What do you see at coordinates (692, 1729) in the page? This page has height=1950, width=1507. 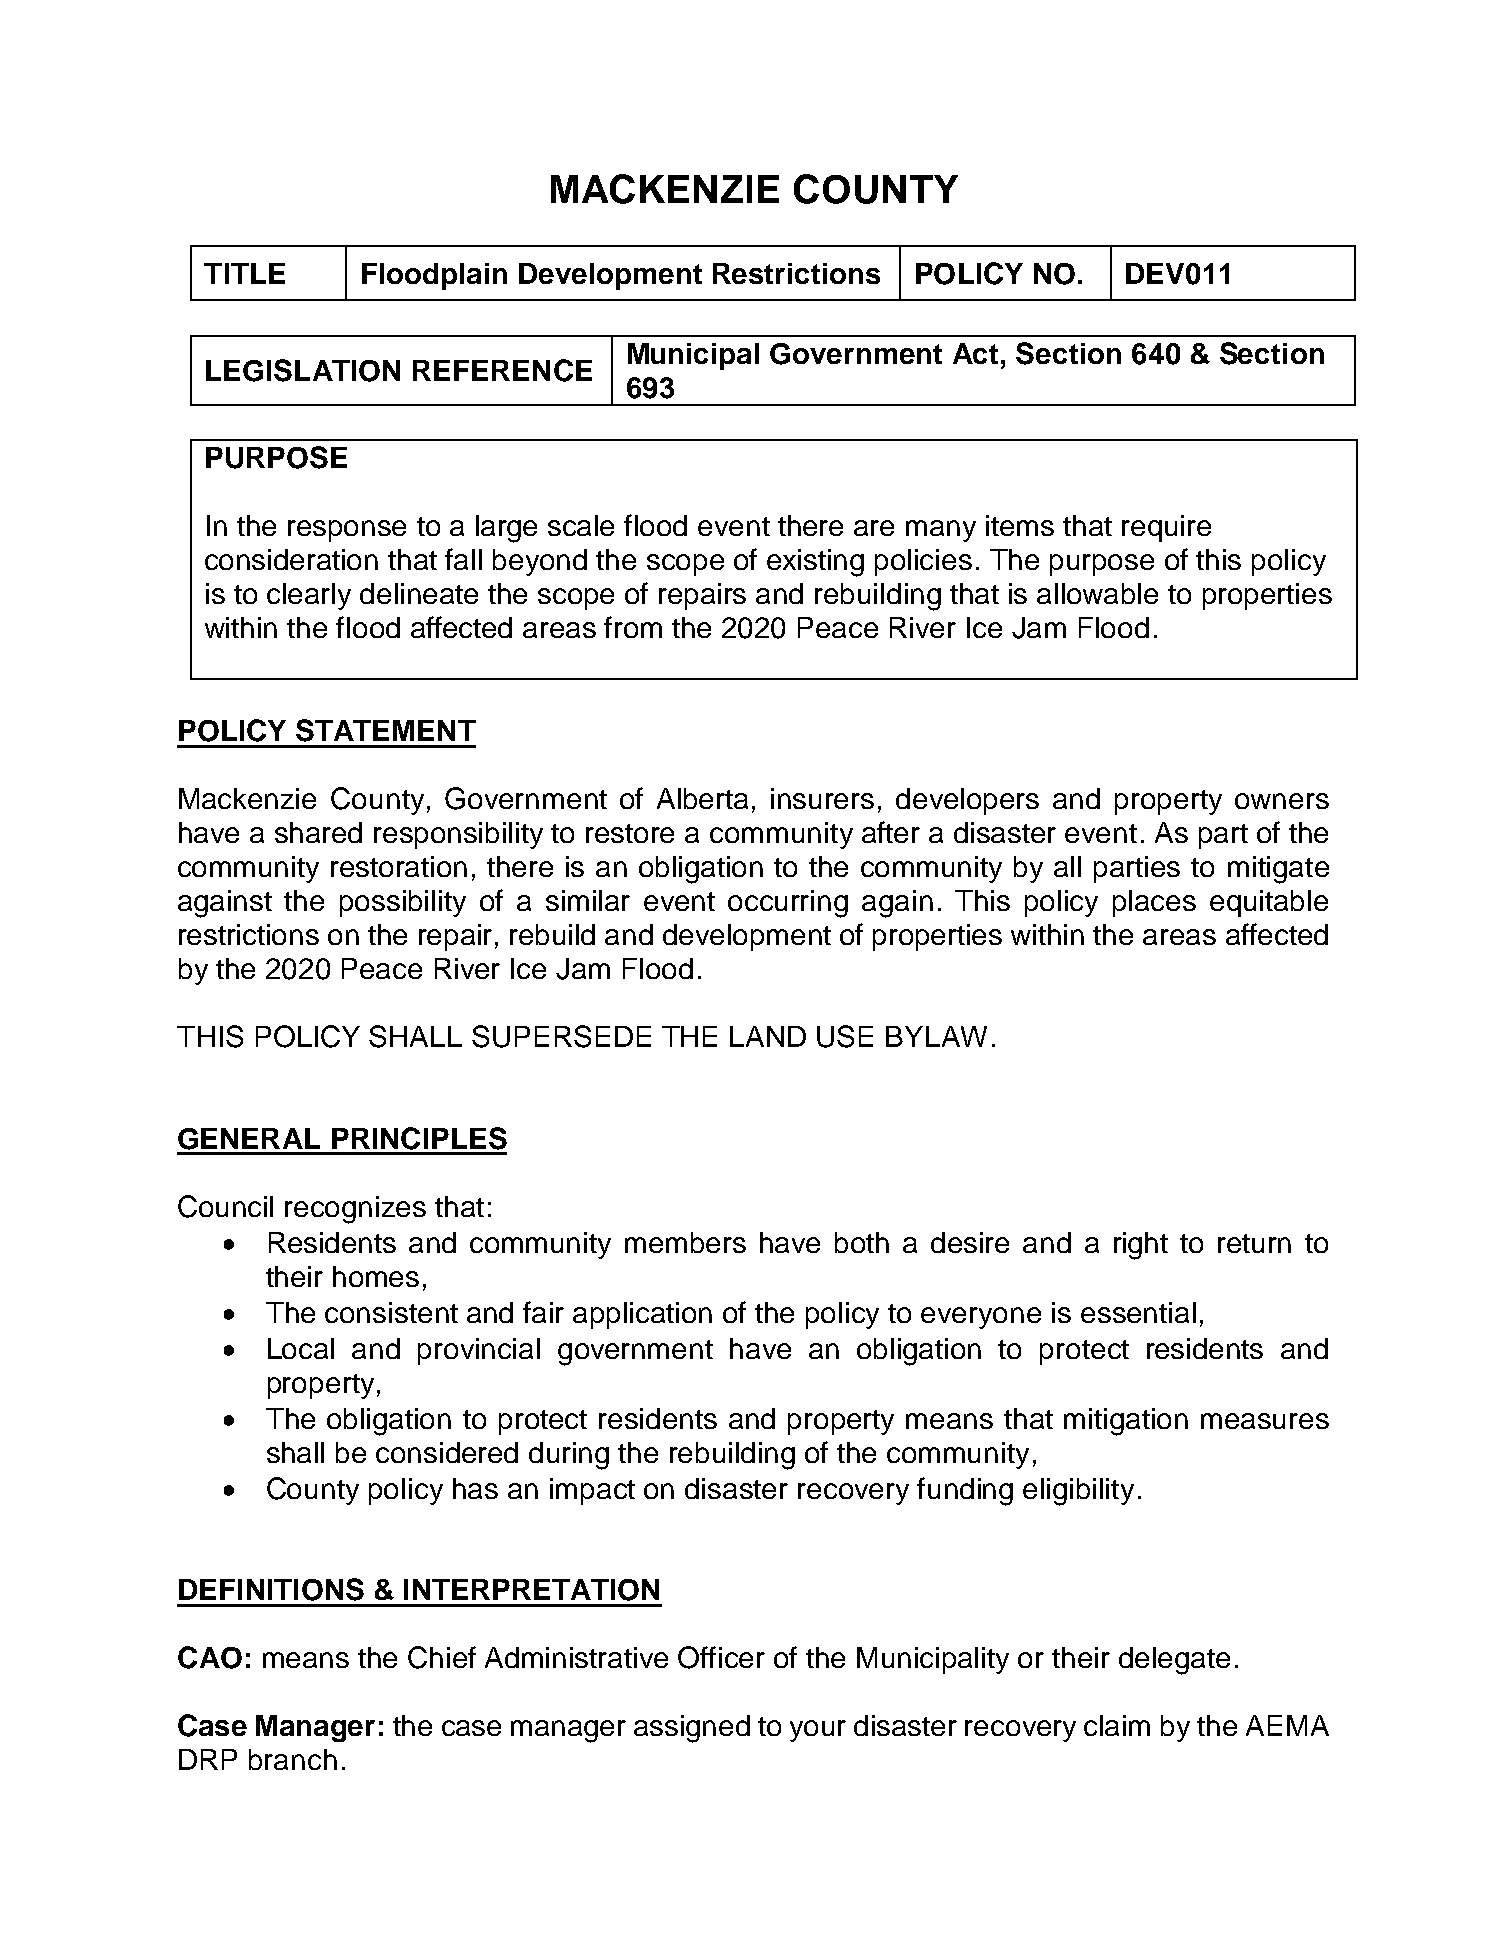 I see `assigned` at bounding box center [692, 1729].
